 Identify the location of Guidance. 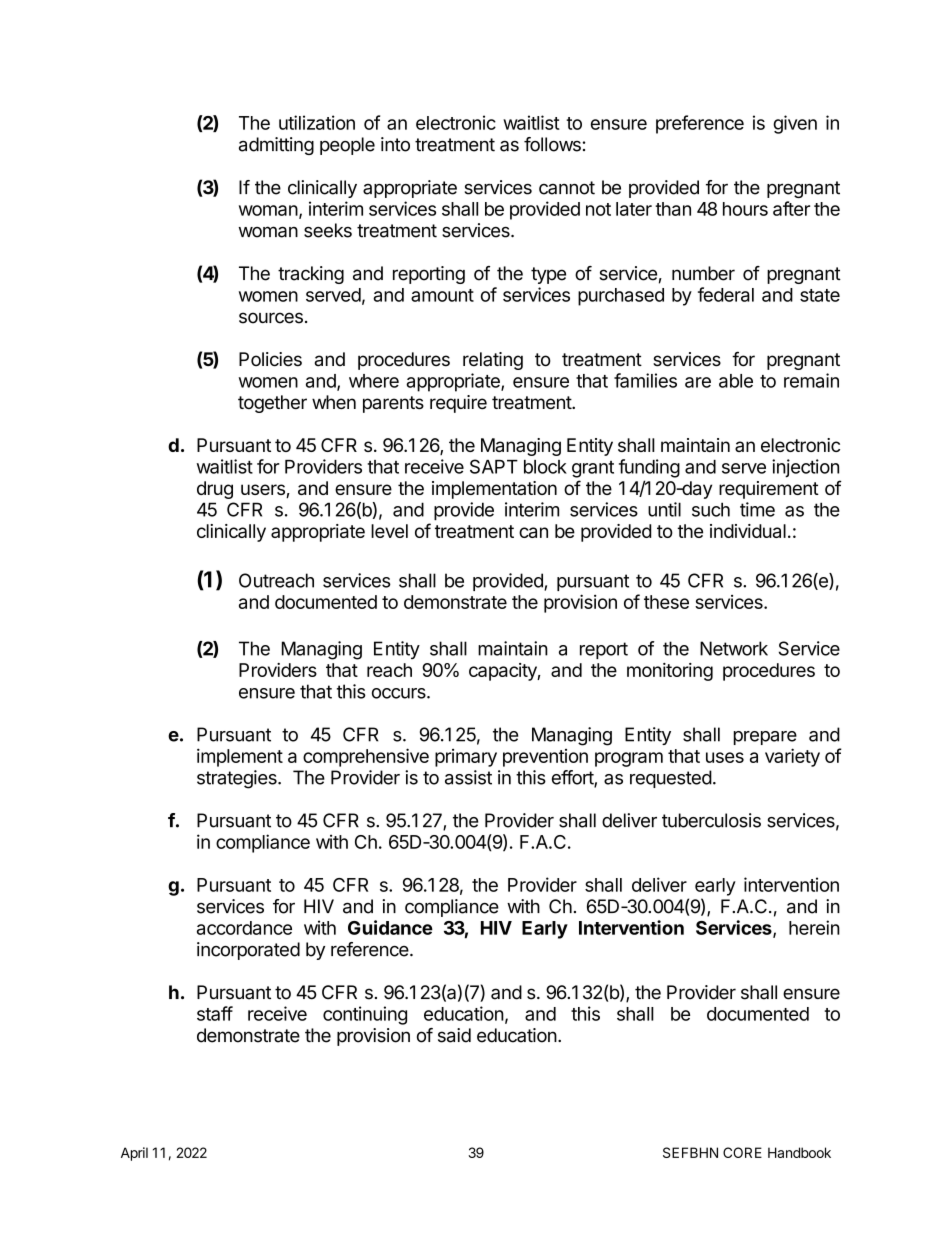
(390, 927).
